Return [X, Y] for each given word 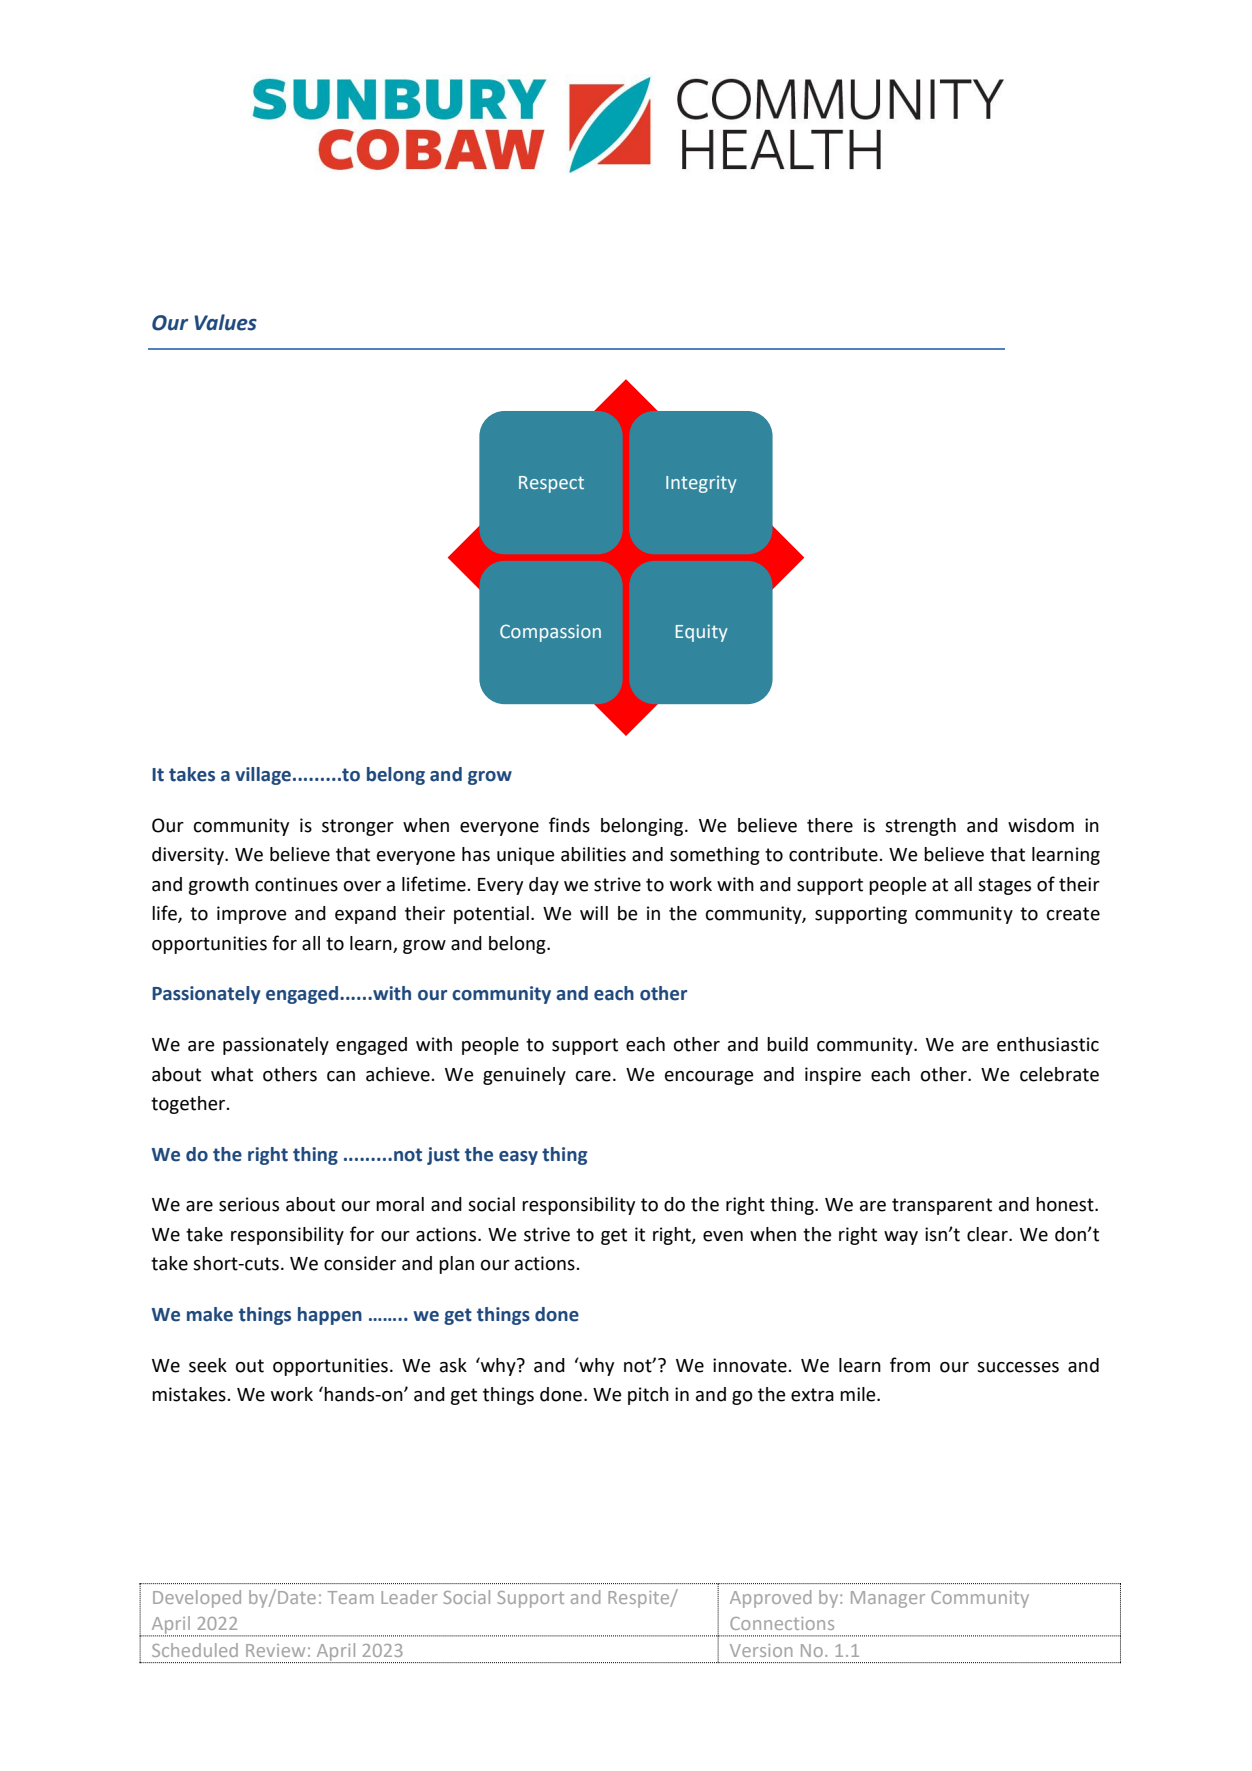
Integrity [701, 484]
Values [225, 322]
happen [330, 1316]
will [594, 913]
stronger [358, 827]
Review [275, 1650]
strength [920, 827]
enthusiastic [1048, 1044]
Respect [551, 484]
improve [252, 915]
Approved [770, 1599]
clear [988, 1234]
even [723, 1236]
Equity [702, 633]
